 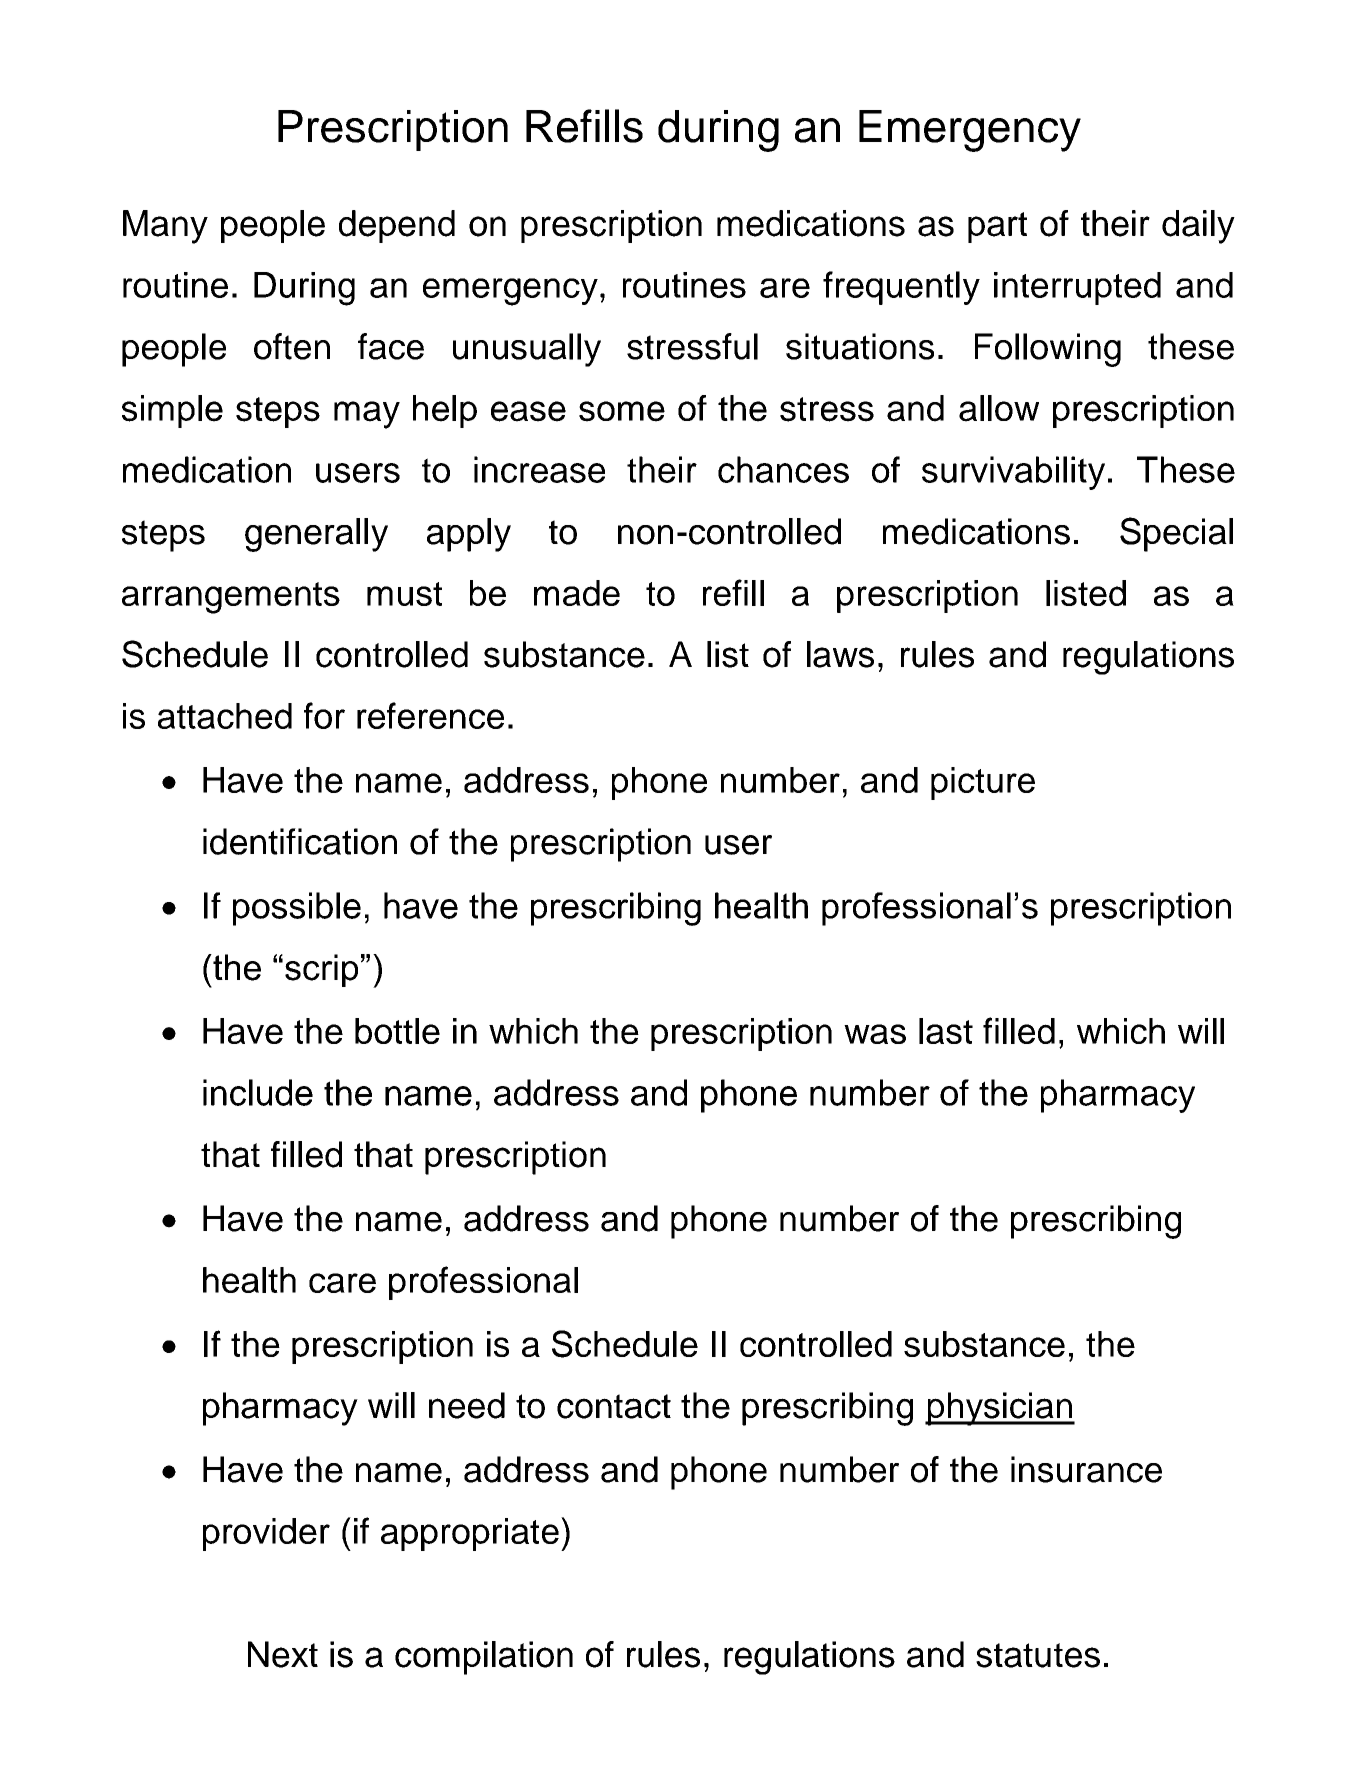 I want to click on unusually, so click(x=527, y=350).
